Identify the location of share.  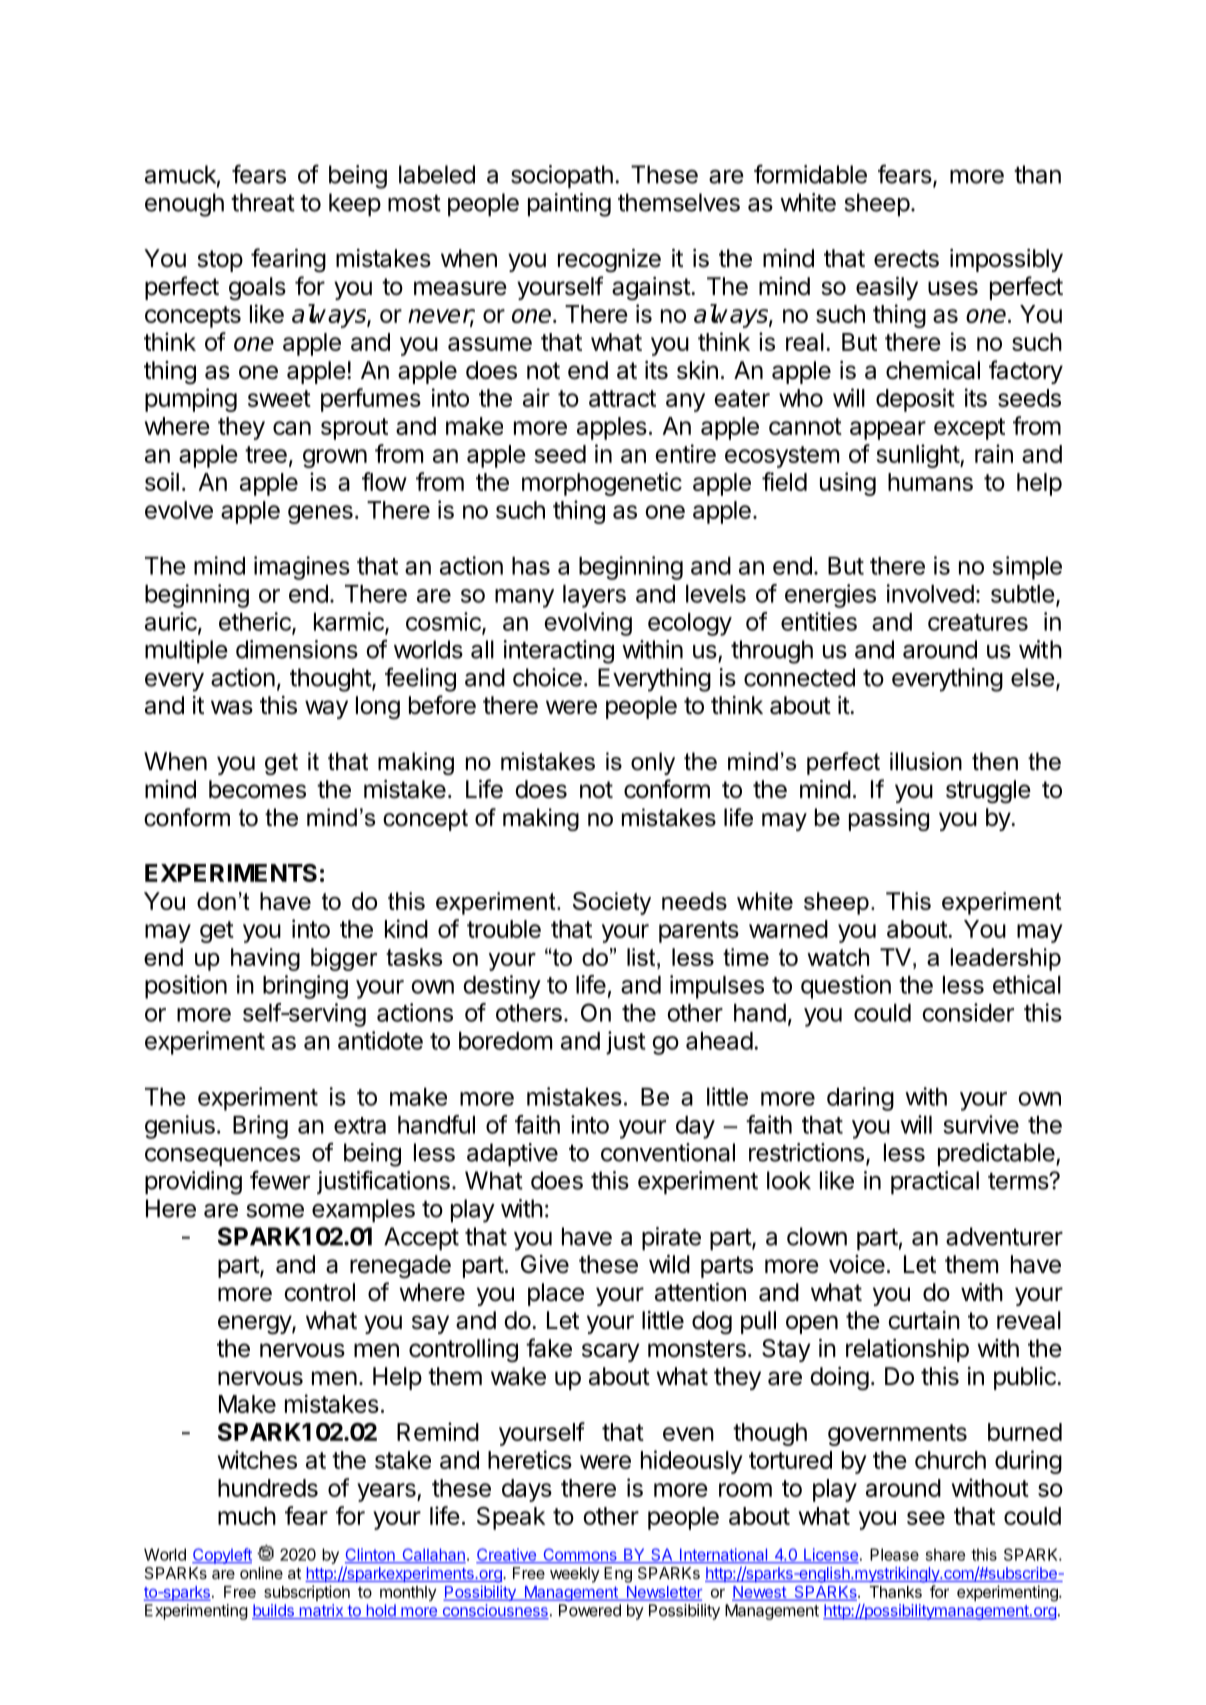
(945, 1554).
